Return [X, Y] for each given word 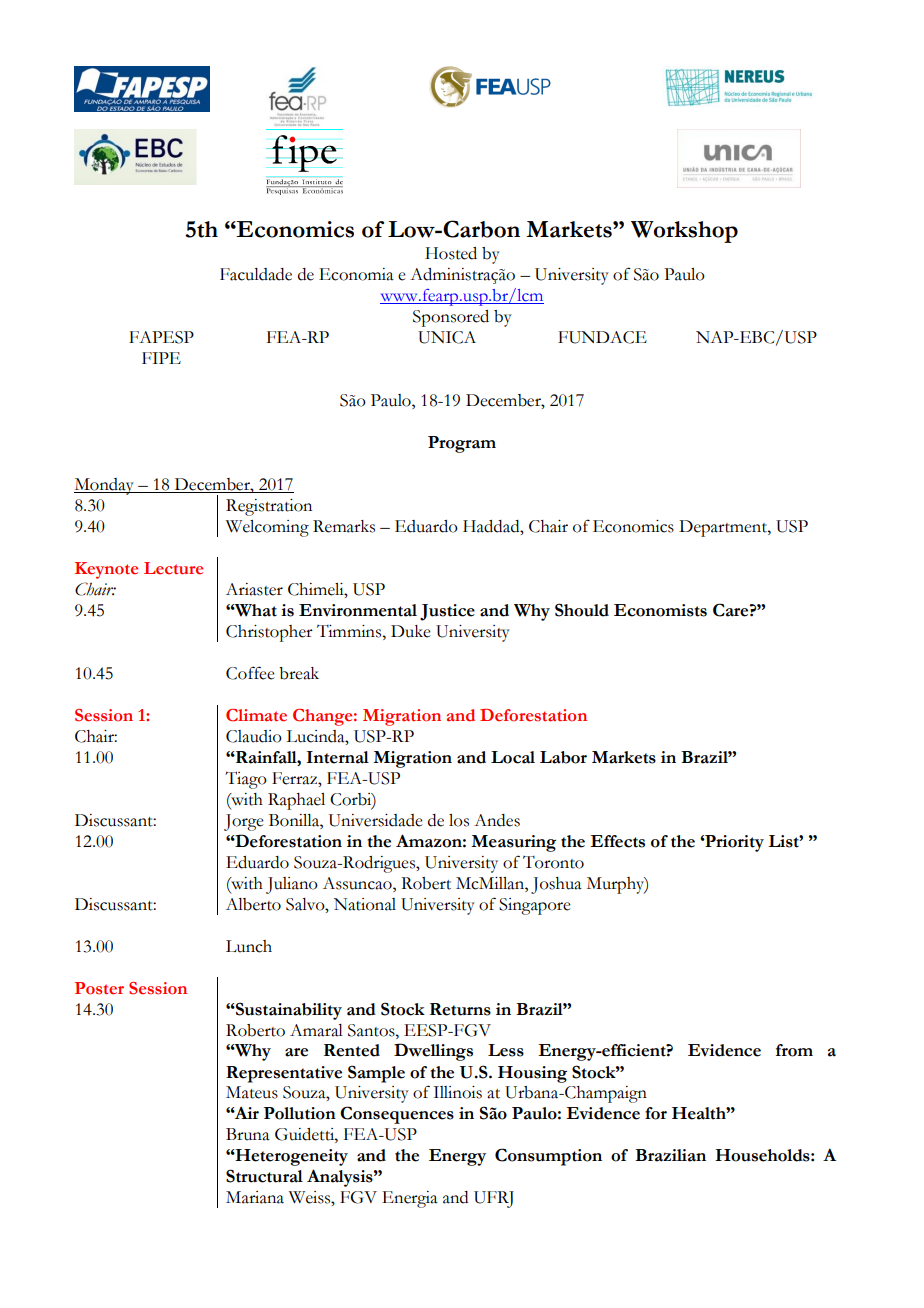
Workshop [684, 232]
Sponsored [451, 318]
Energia [410, 1199]
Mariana [255, 1197]
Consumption [548, 1157]
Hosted [451, 253]
